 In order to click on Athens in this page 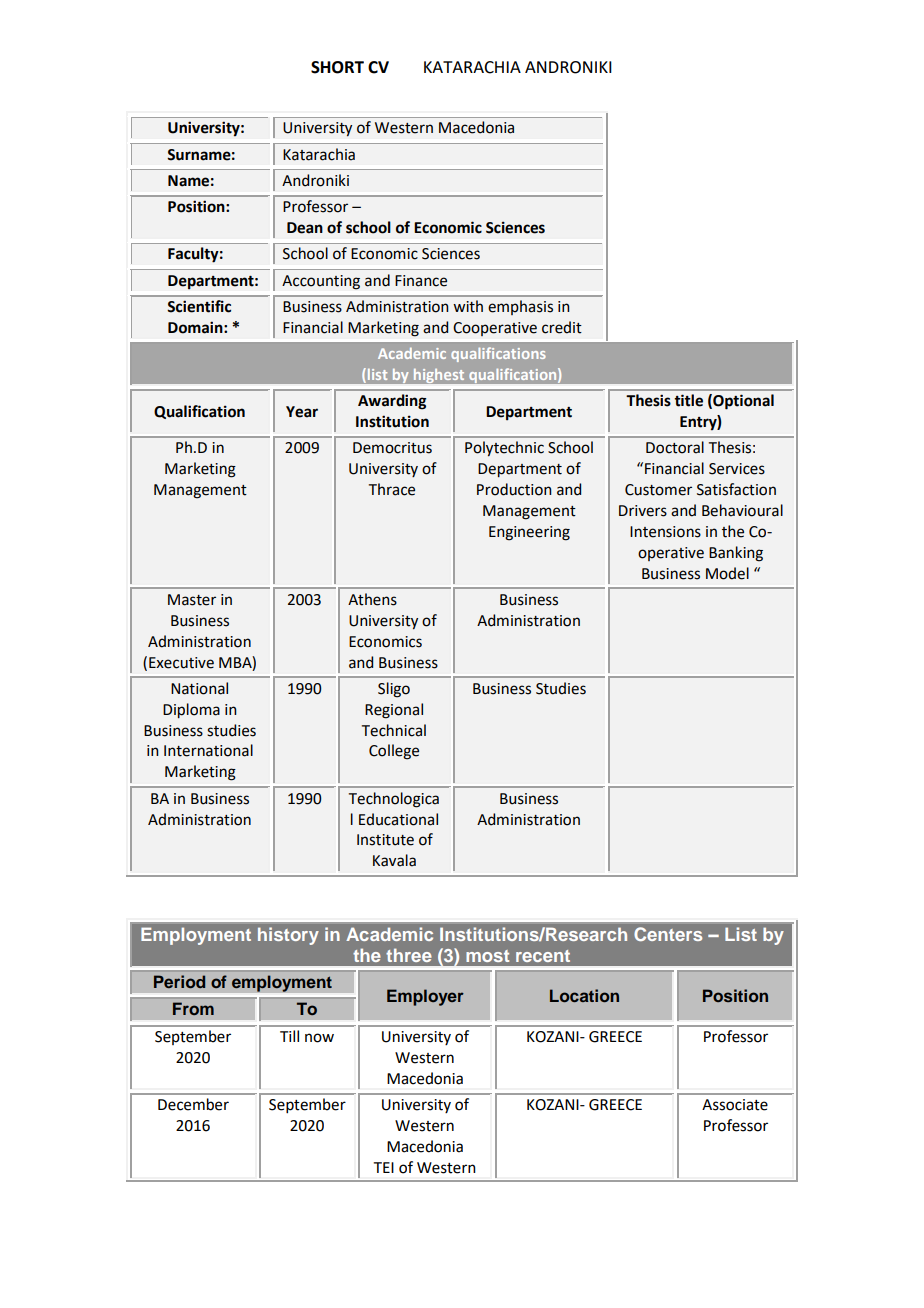, I will do `click(372, 599)`.
